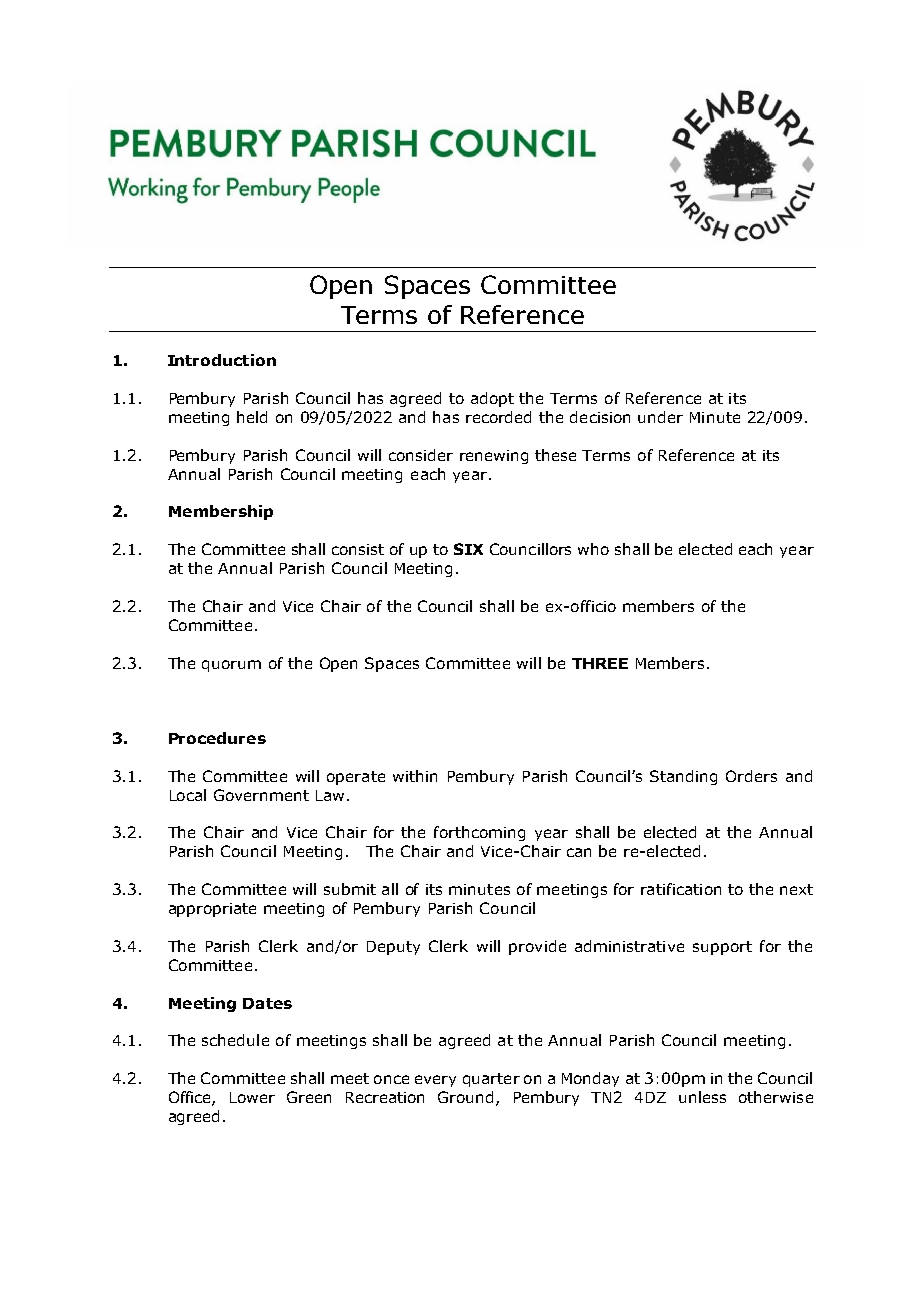 The height and width of the screenshot is (1308, 924). What do you see at coordinates (593, 549) in the screenshot?
I see `who` at bounding box center [593, 549].
